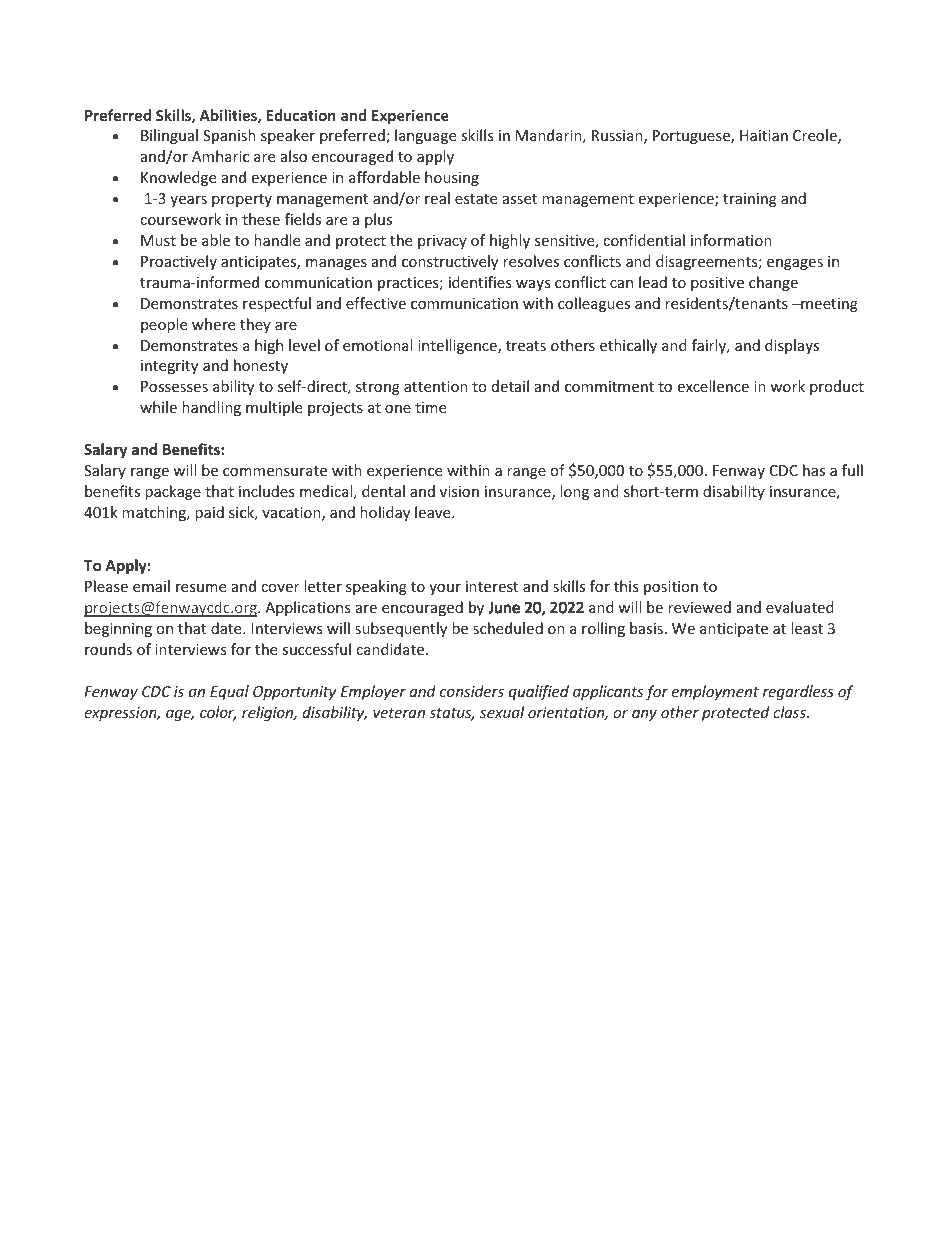  I want to click on Equal, so click(229, 692).
